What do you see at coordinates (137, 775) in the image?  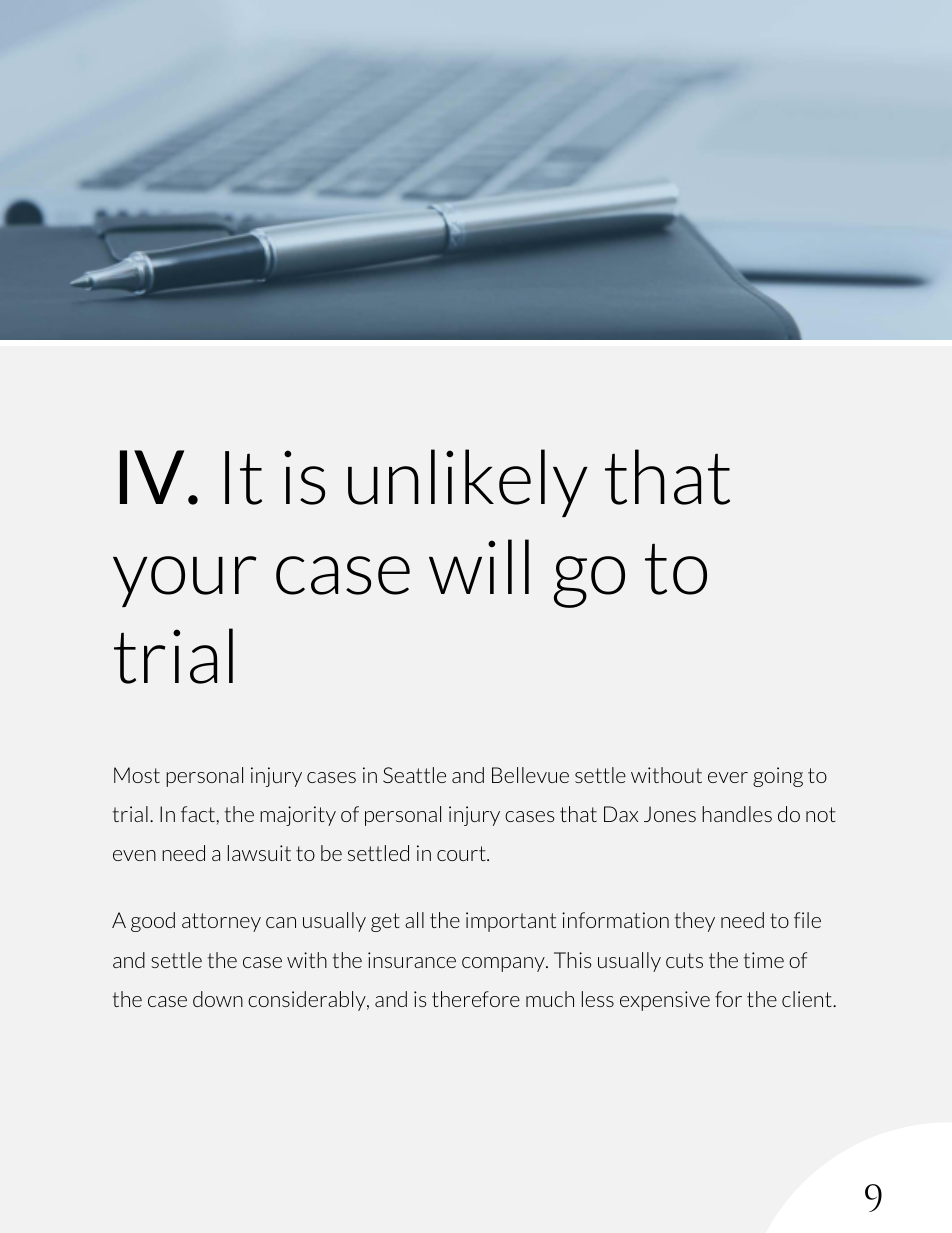 I see `Most` at bounding box center [137, 775].
